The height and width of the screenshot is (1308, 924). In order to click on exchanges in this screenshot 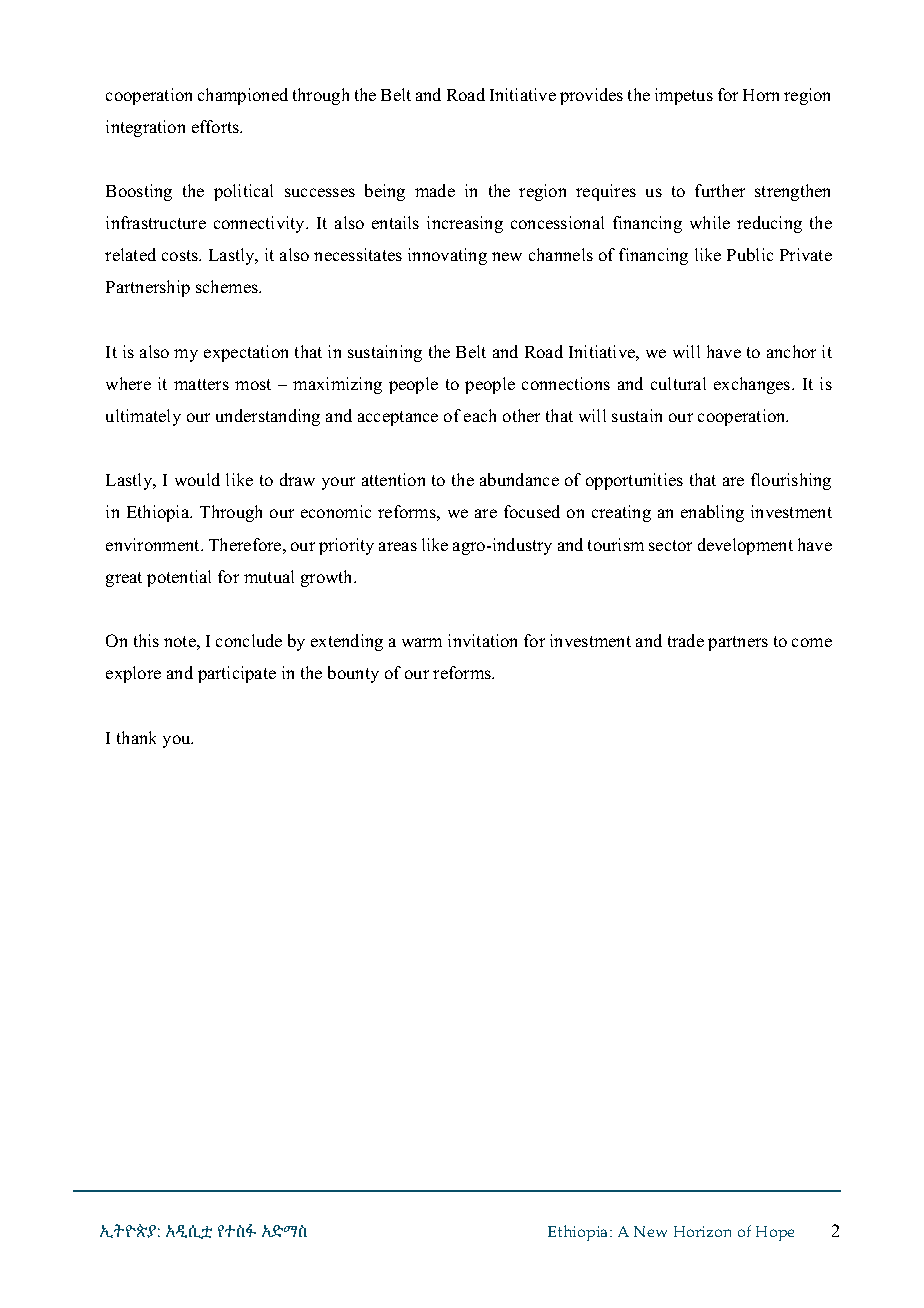, I will do `click(753, 385)`.
